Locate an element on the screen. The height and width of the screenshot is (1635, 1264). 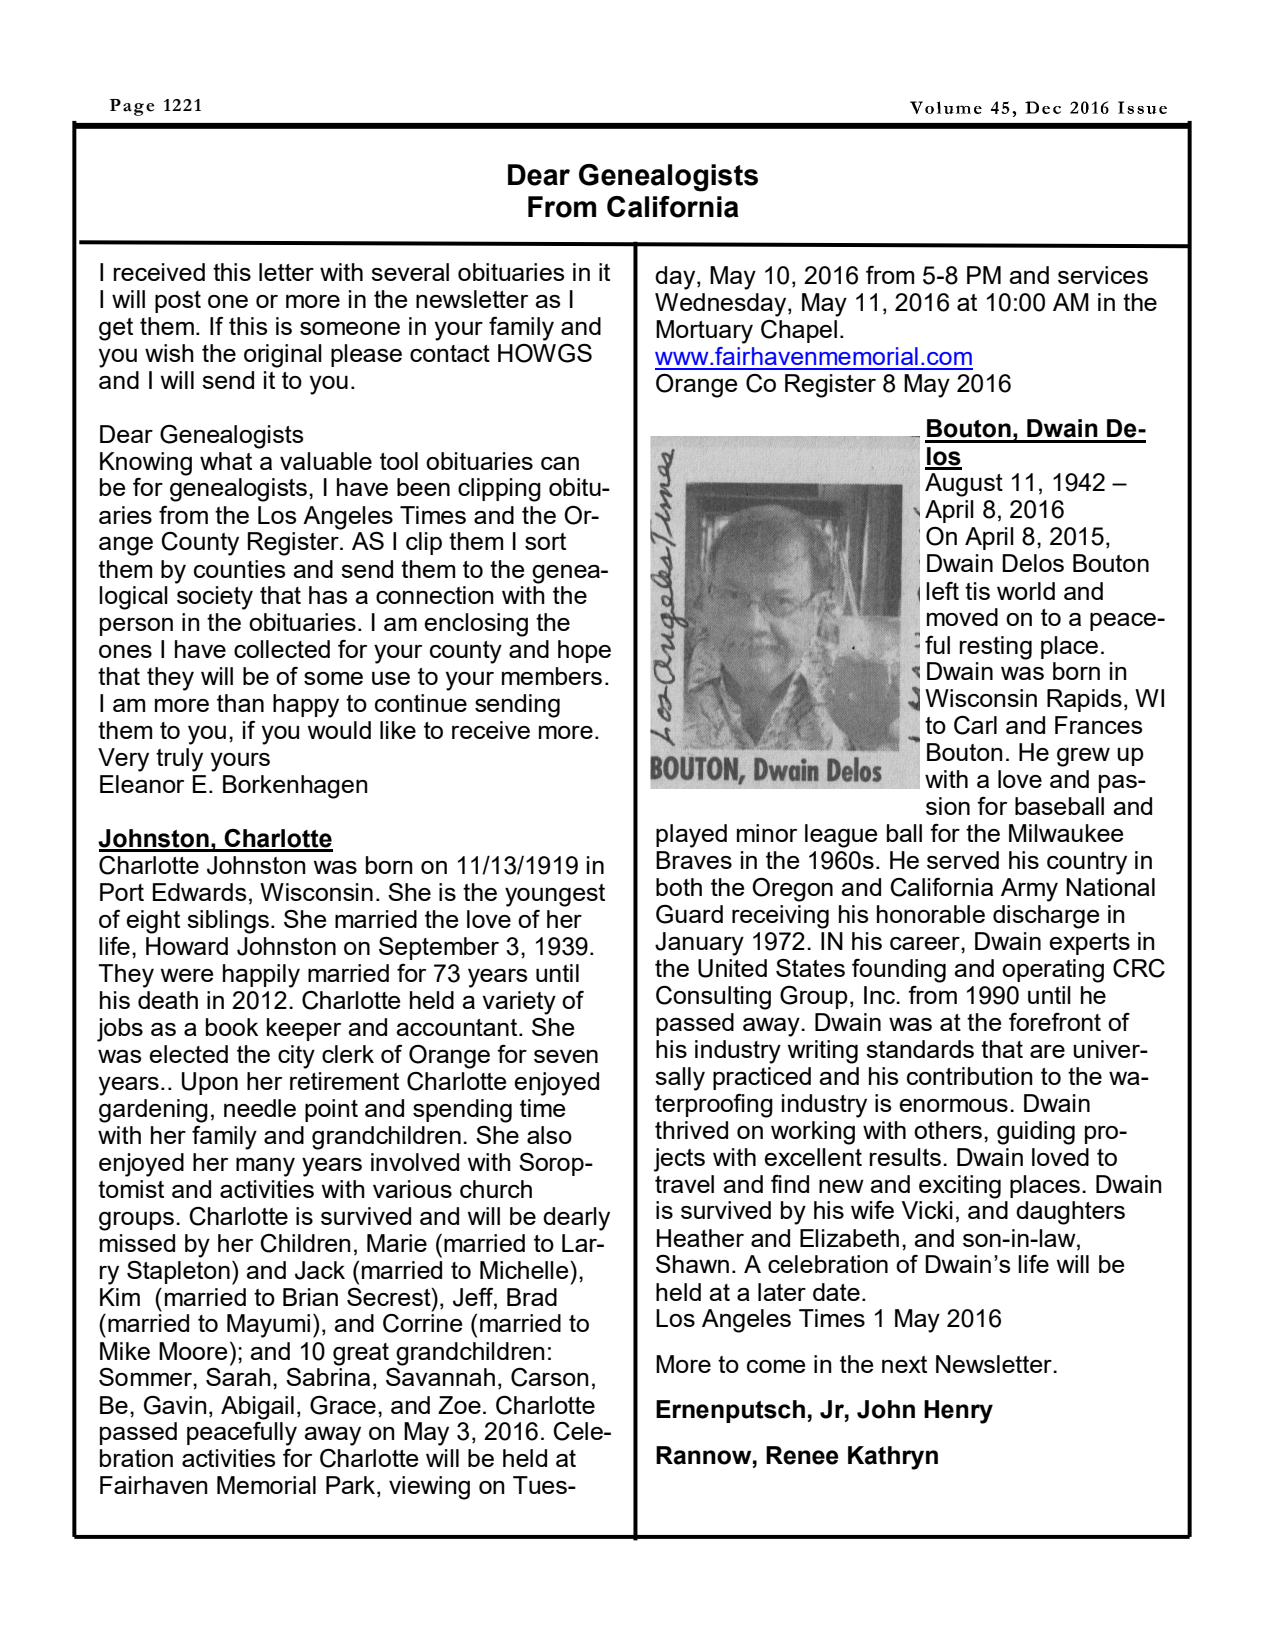
contribution is located at coordinates (970, 1076).
